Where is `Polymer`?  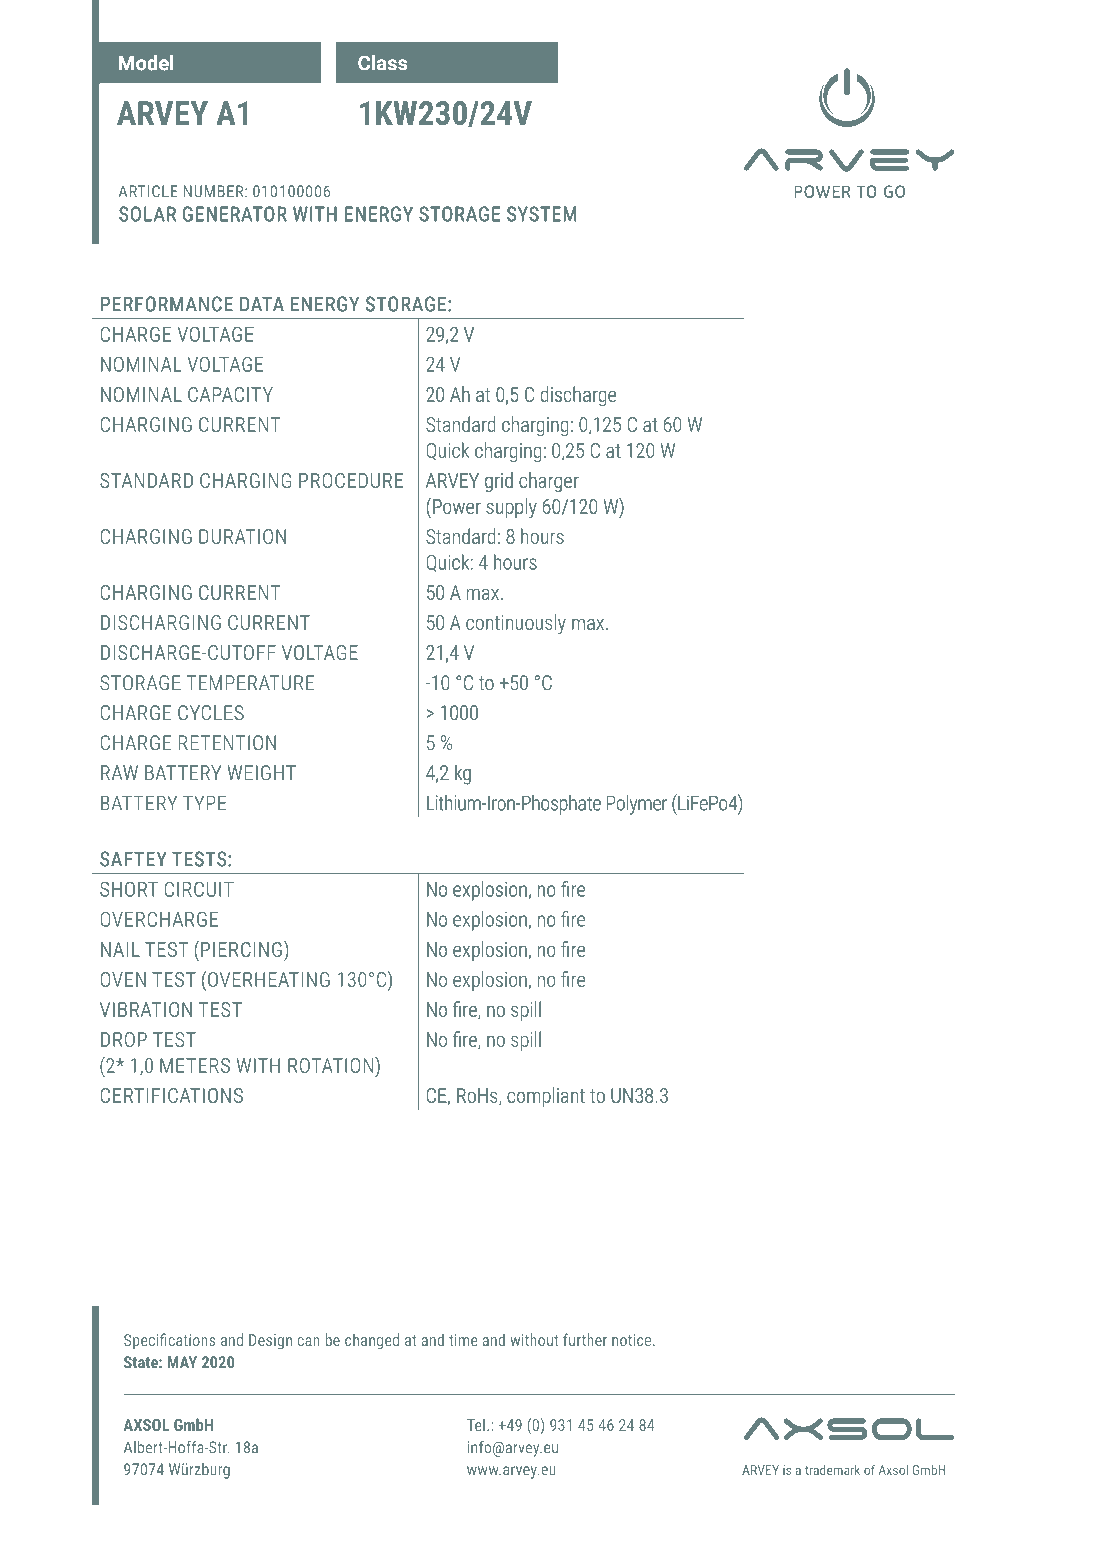 Polymer is located at coordinates (637, 805).
